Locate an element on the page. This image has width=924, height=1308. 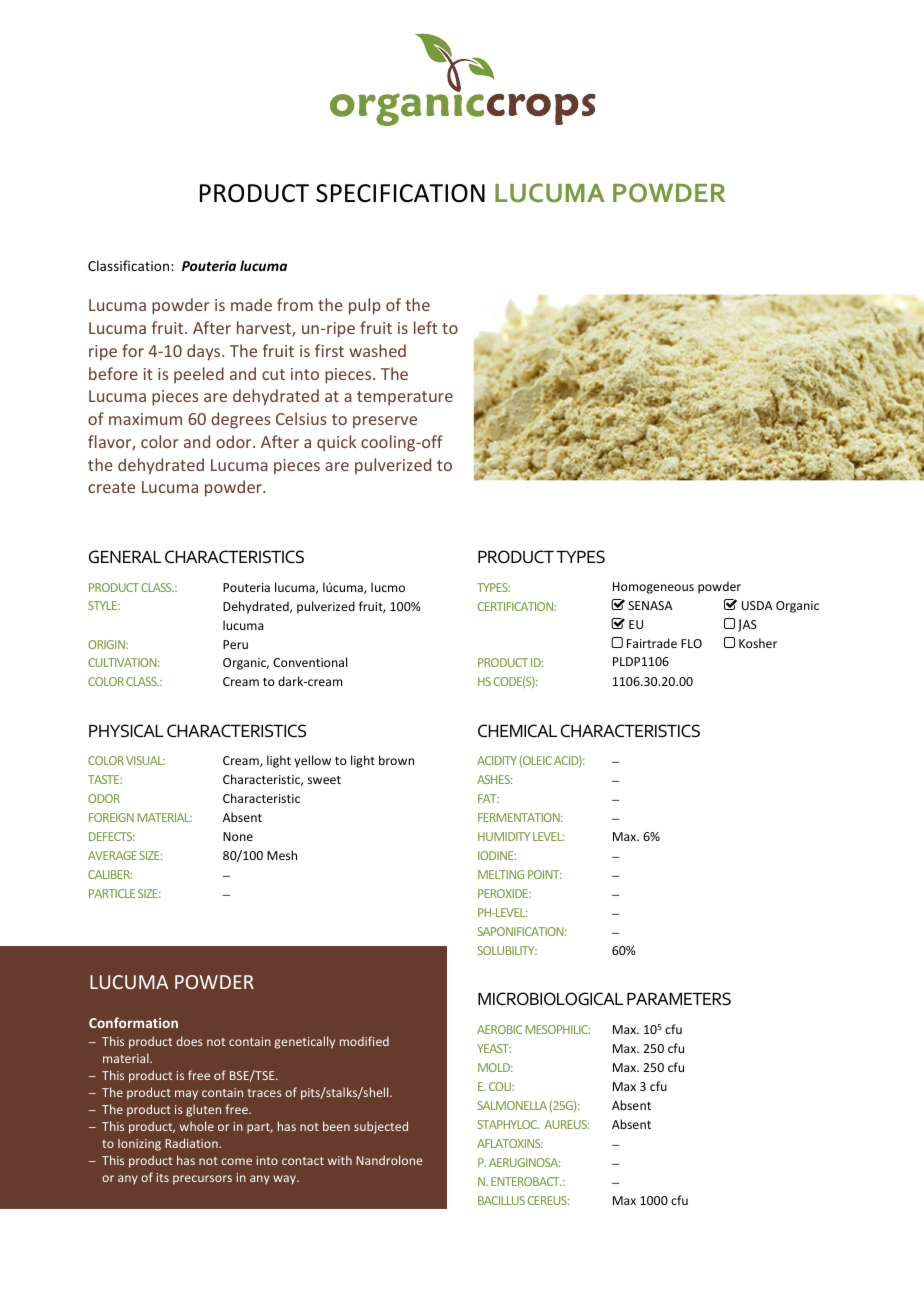
quick is located at coordinates (336, 443).
